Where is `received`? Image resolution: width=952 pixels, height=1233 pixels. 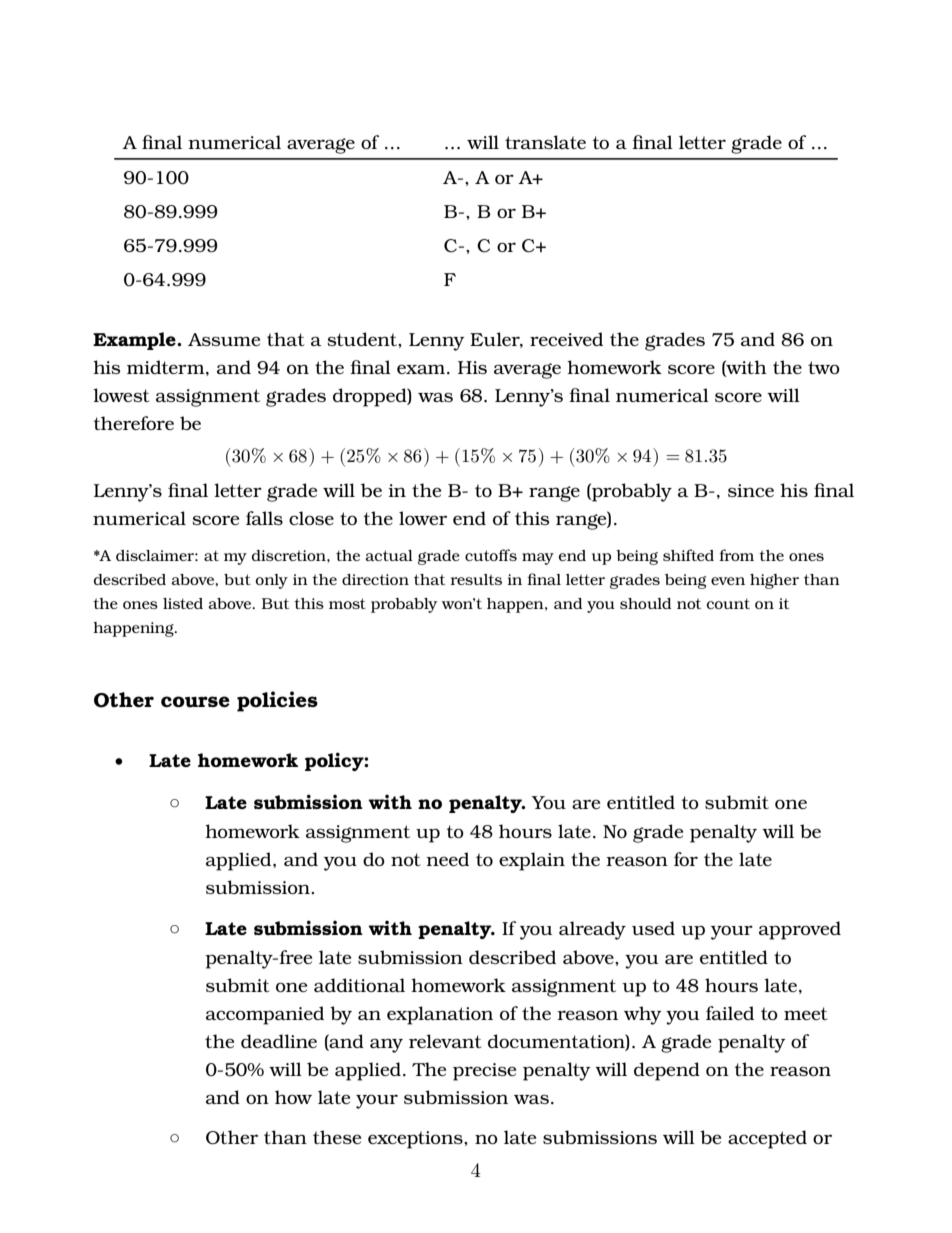
received is located at coordinates (566, 339).
